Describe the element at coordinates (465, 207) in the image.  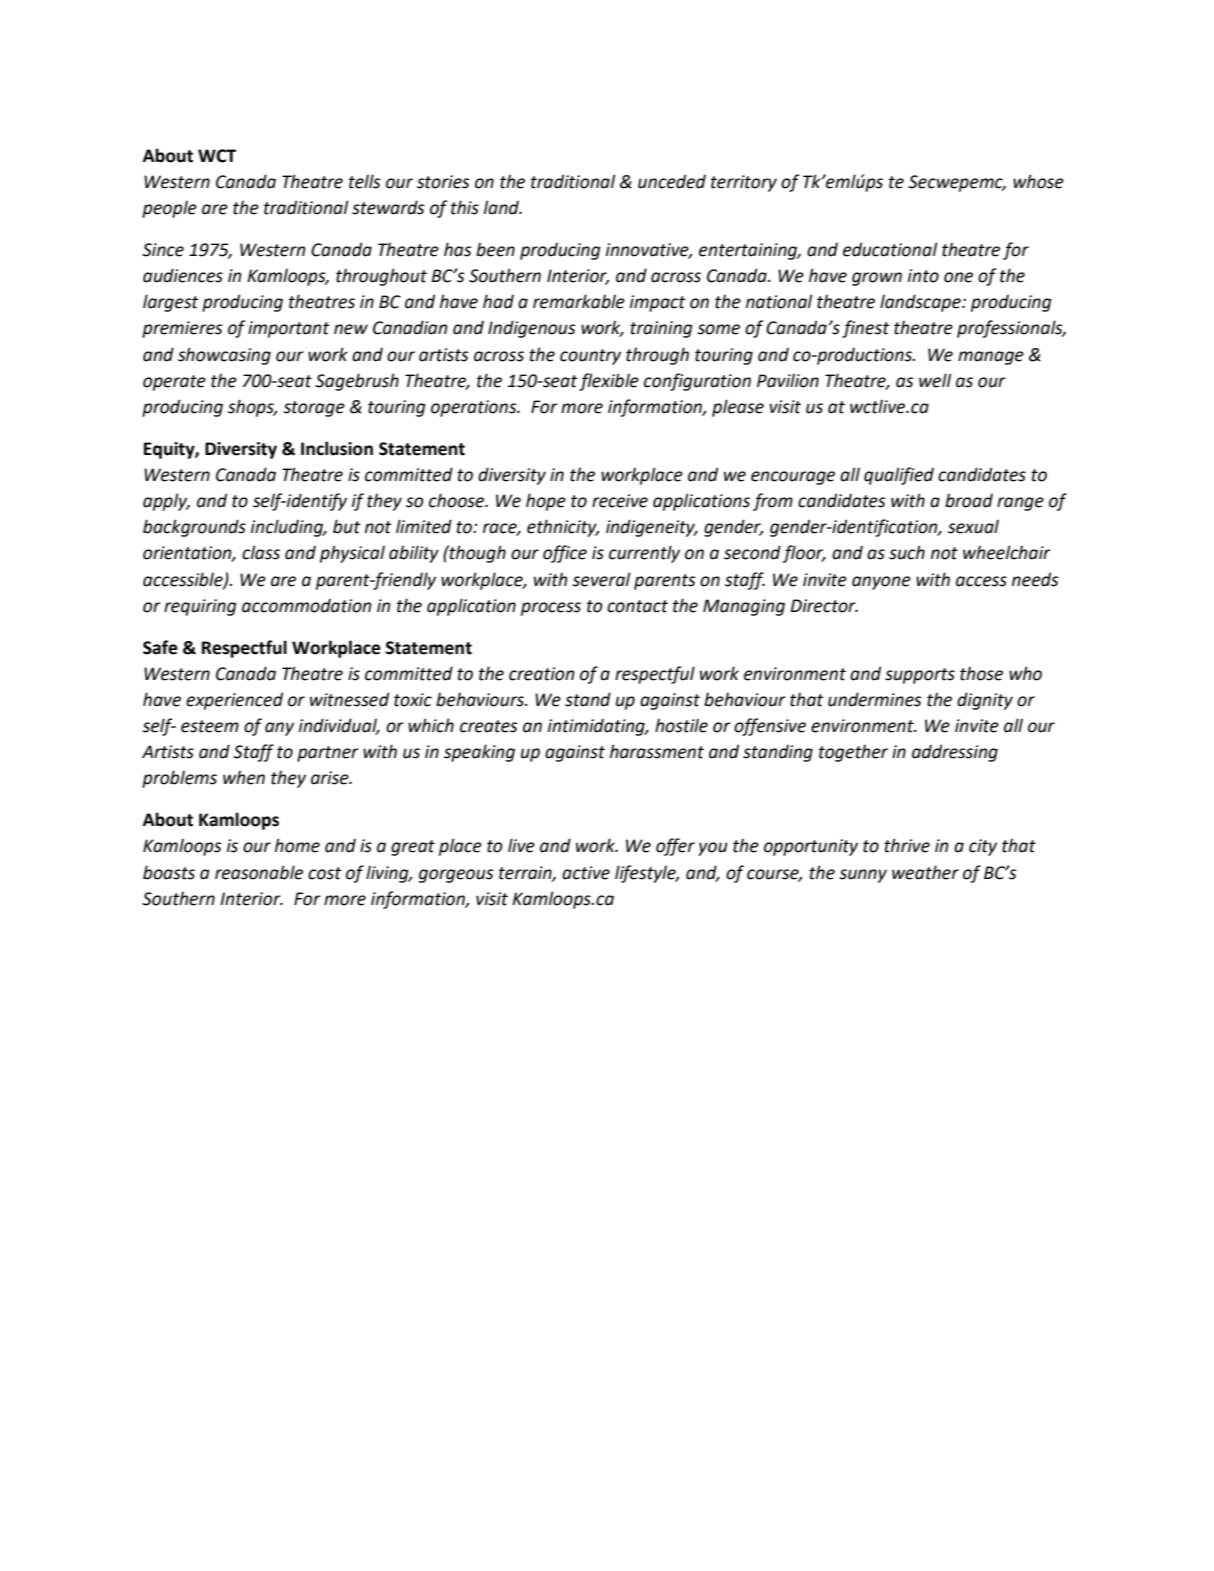
I see `this` at that location.
